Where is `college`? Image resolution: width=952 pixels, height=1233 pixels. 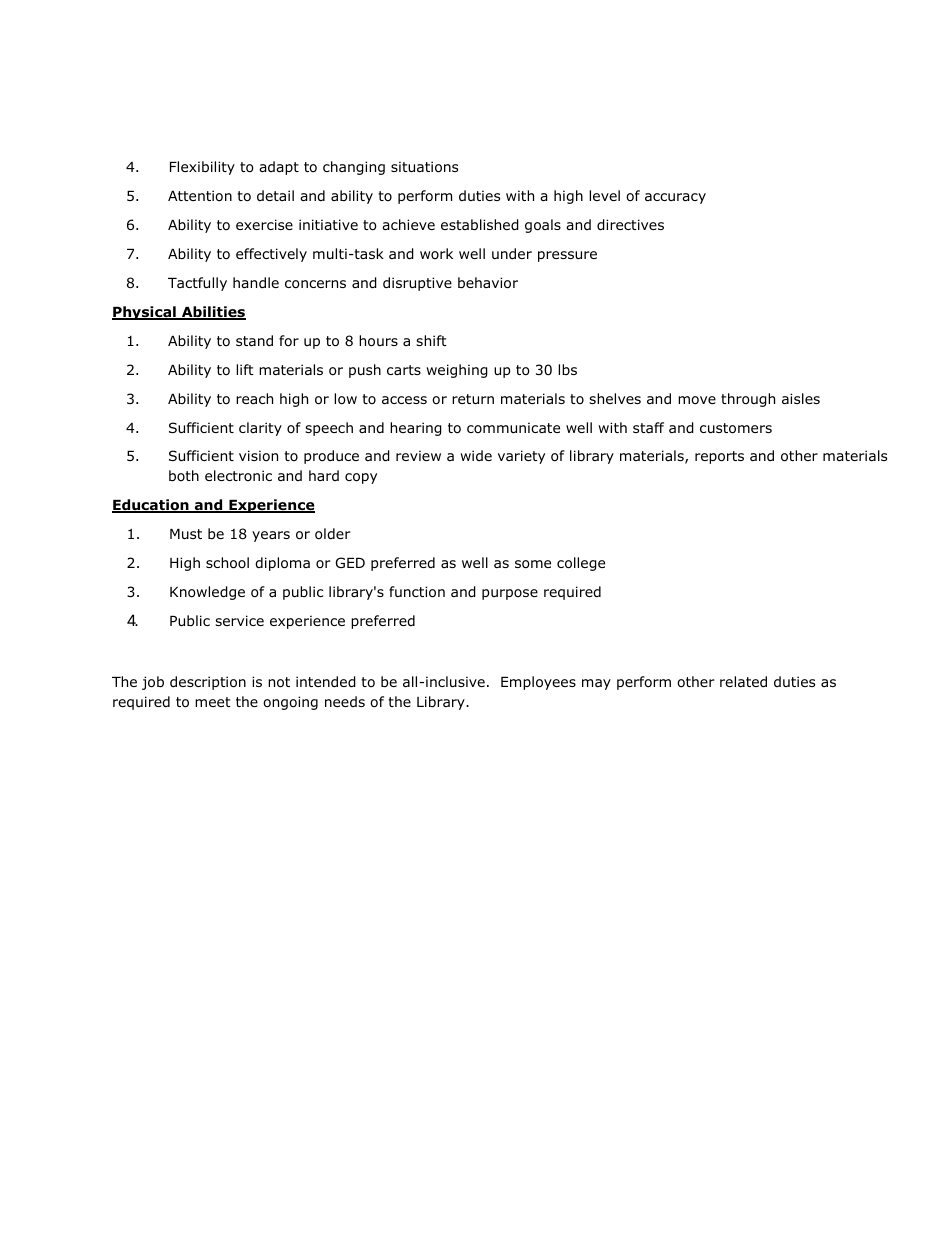
college is located at coordinates (581, 564).
